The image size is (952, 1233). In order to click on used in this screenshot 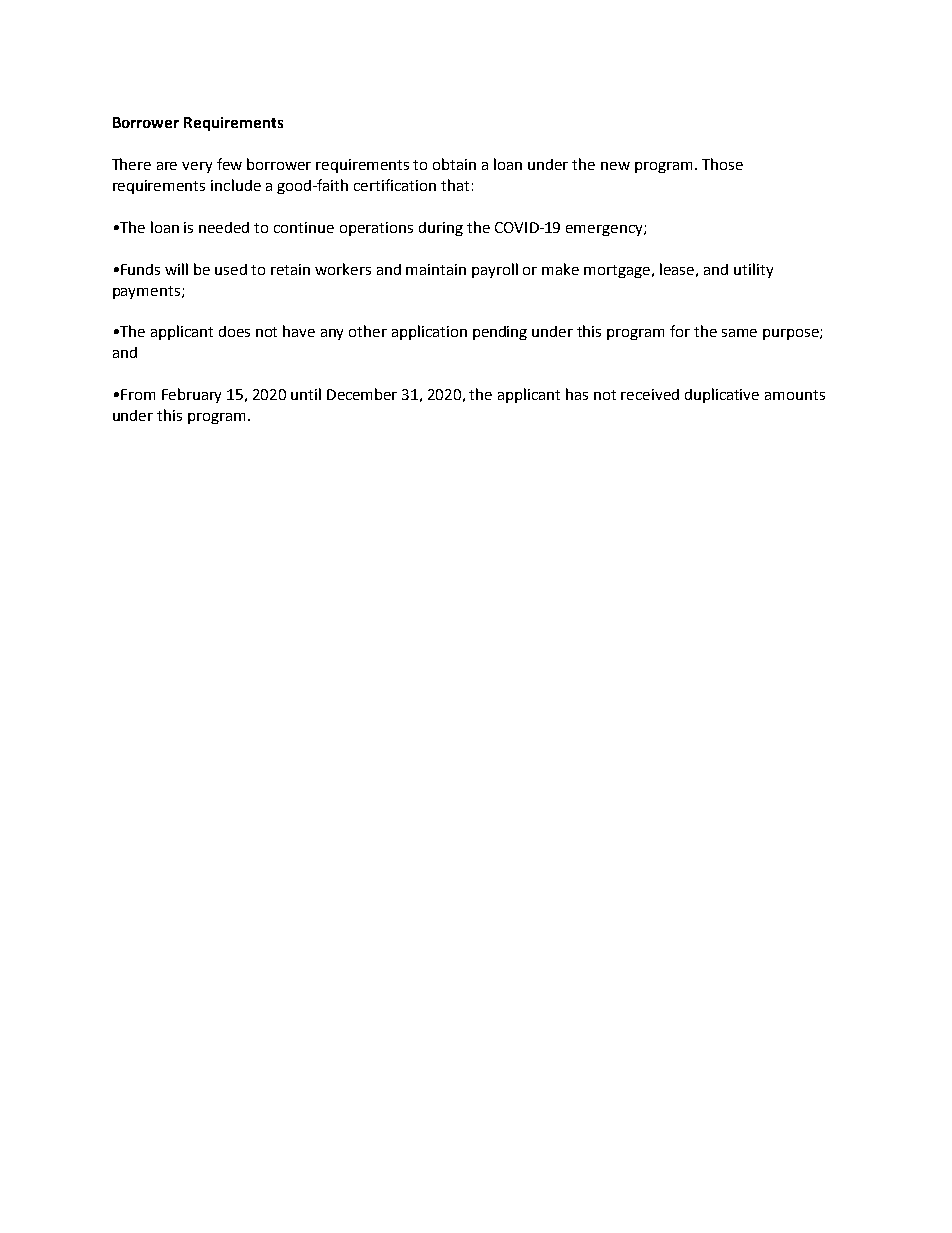, I will do `click(231, 269)`.
